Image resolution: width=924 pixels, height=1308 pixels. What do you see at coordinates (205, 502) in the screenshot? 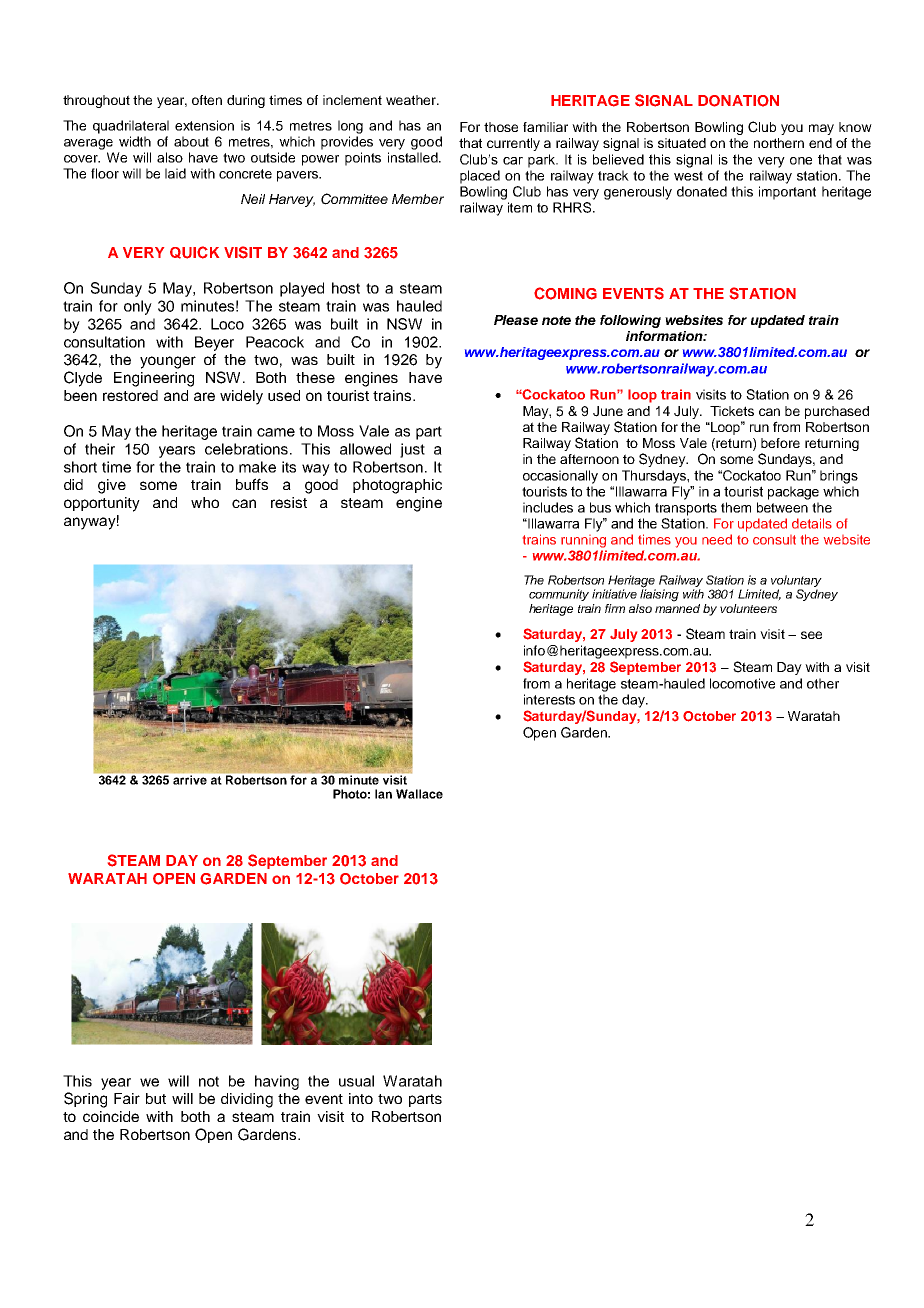
I see `who` at bounding box center [205, 502].
